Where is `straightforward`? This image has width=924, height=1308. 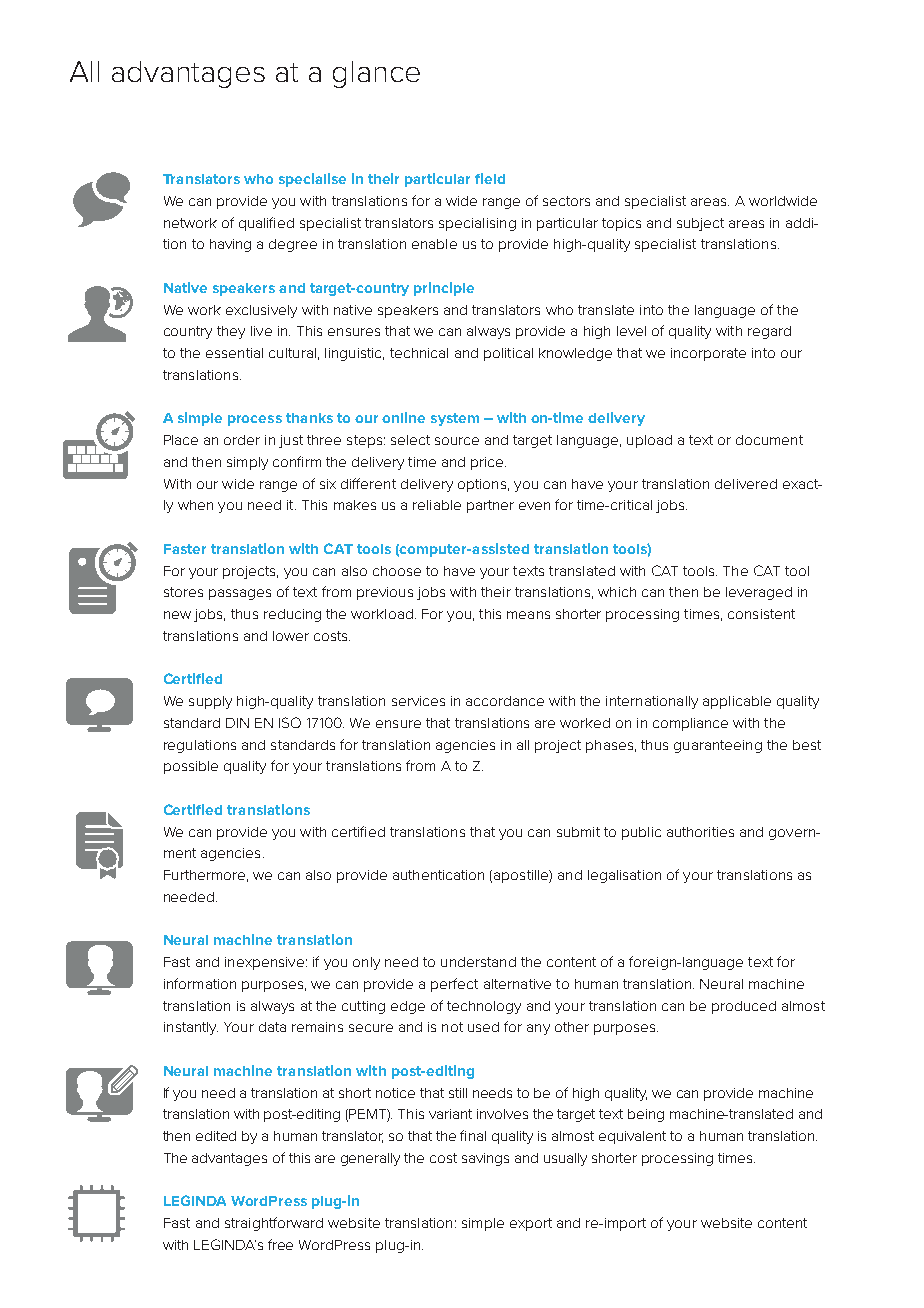 straightforward is located at coordinates (274, 1224).
